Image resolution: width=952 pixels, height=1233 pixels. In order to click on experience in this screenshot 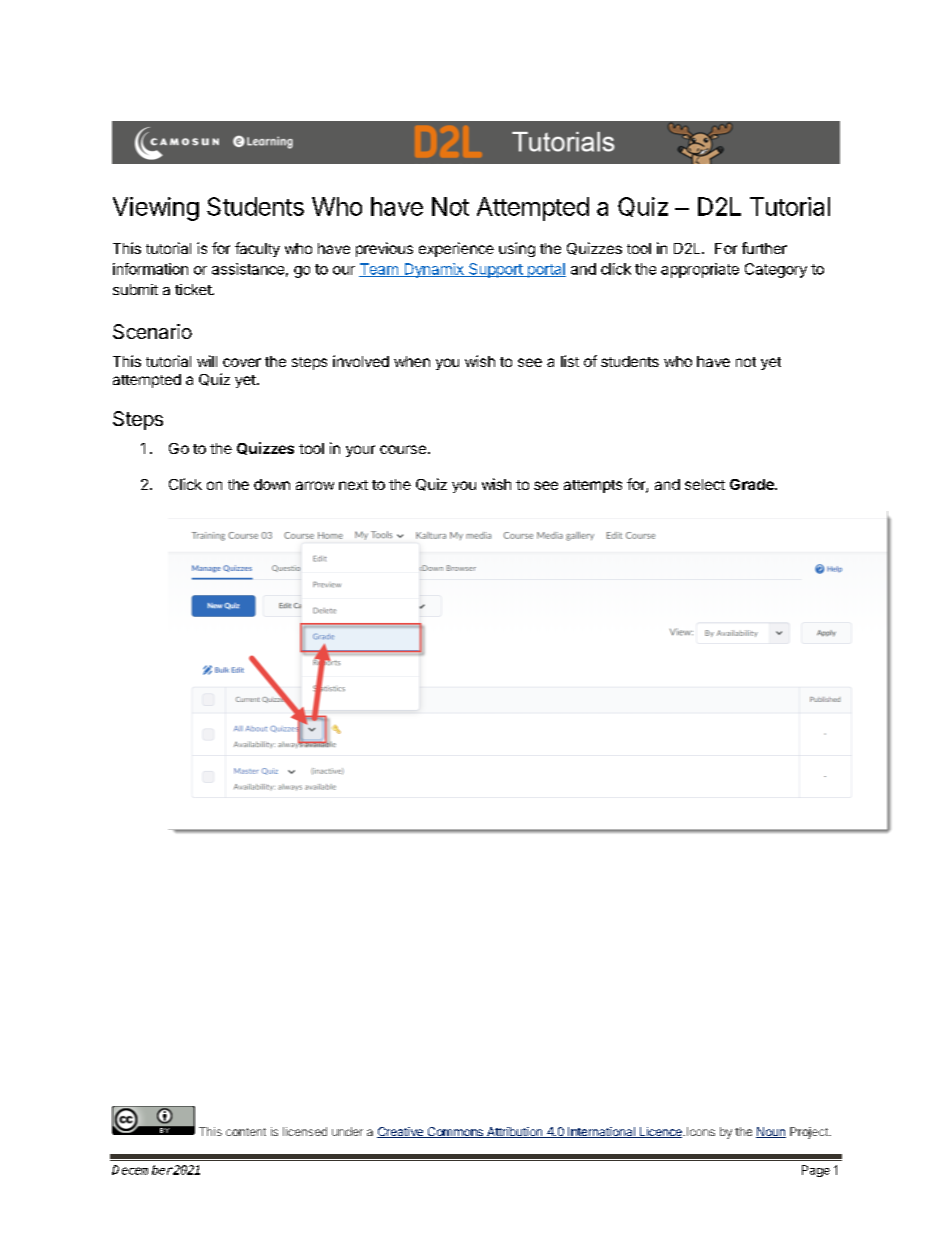, I will do `click(456, 249)`.
